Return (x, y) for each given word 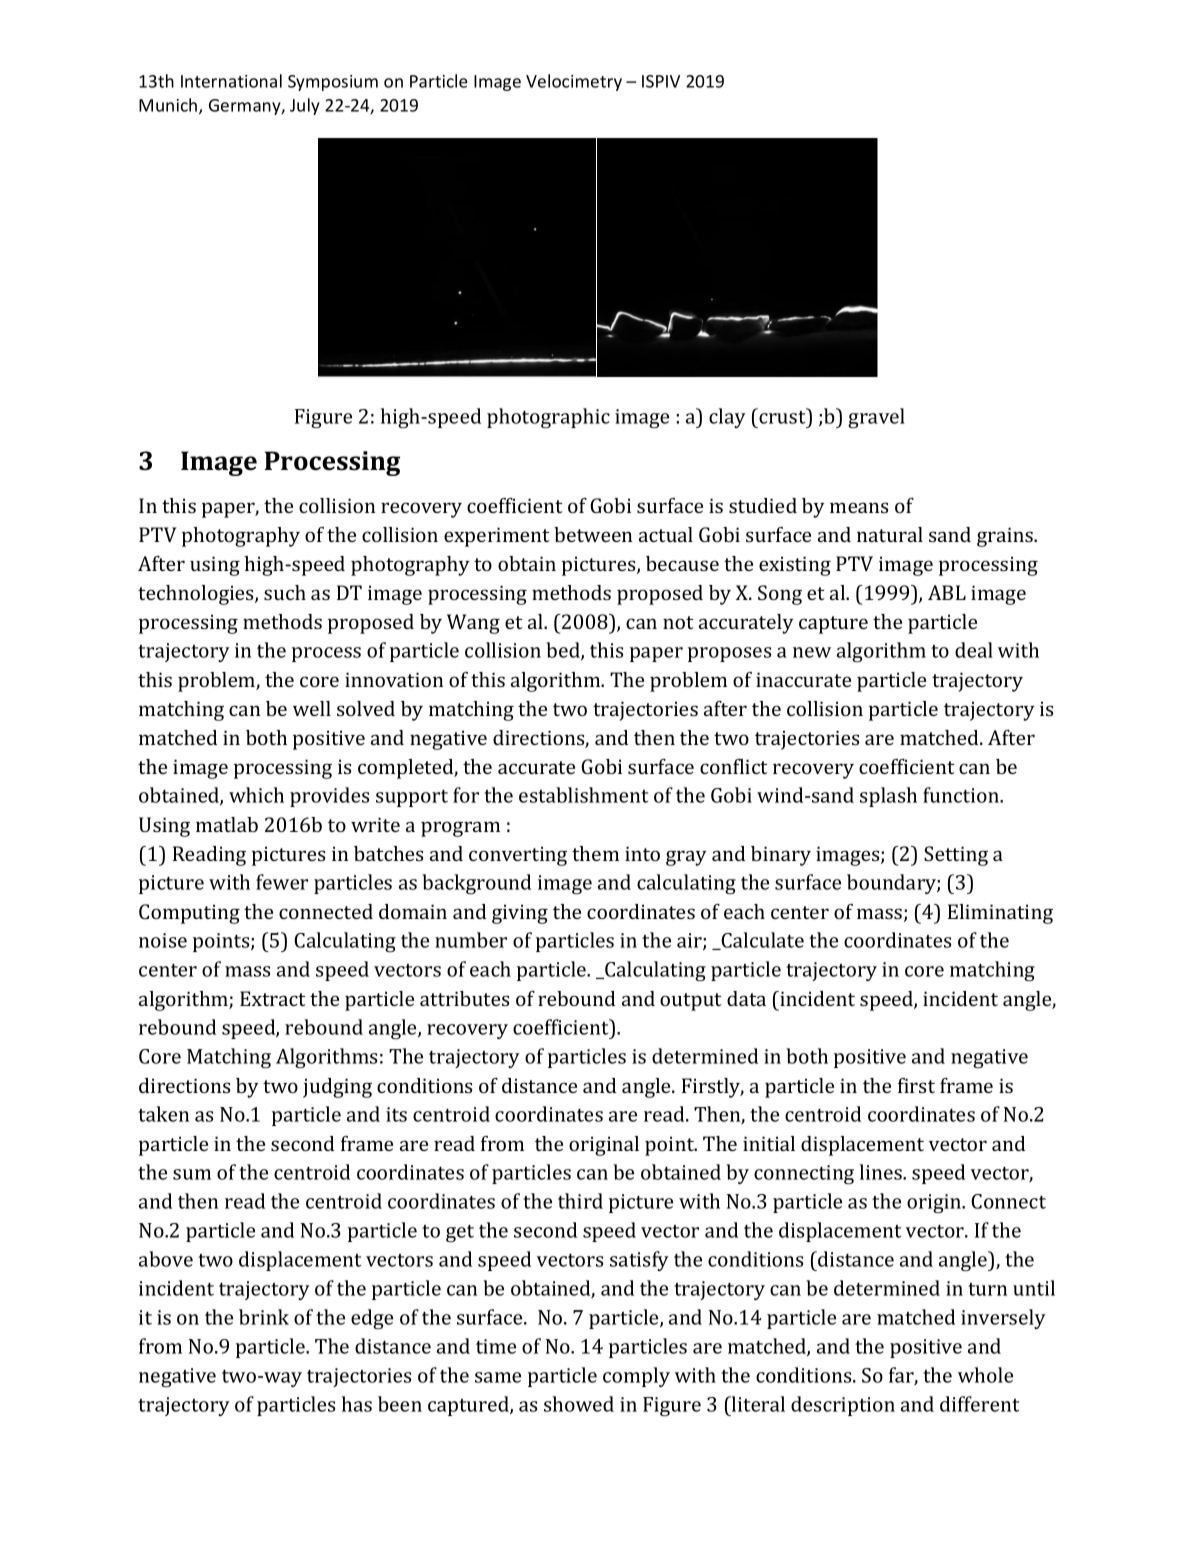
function (962, 795)
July (305, 106)
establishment (583, 795)
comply (636, 1377)
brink (264, 1317)
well (312, 708)
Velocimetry (574, 82)
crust (782, 416)
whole (985, 1375)
